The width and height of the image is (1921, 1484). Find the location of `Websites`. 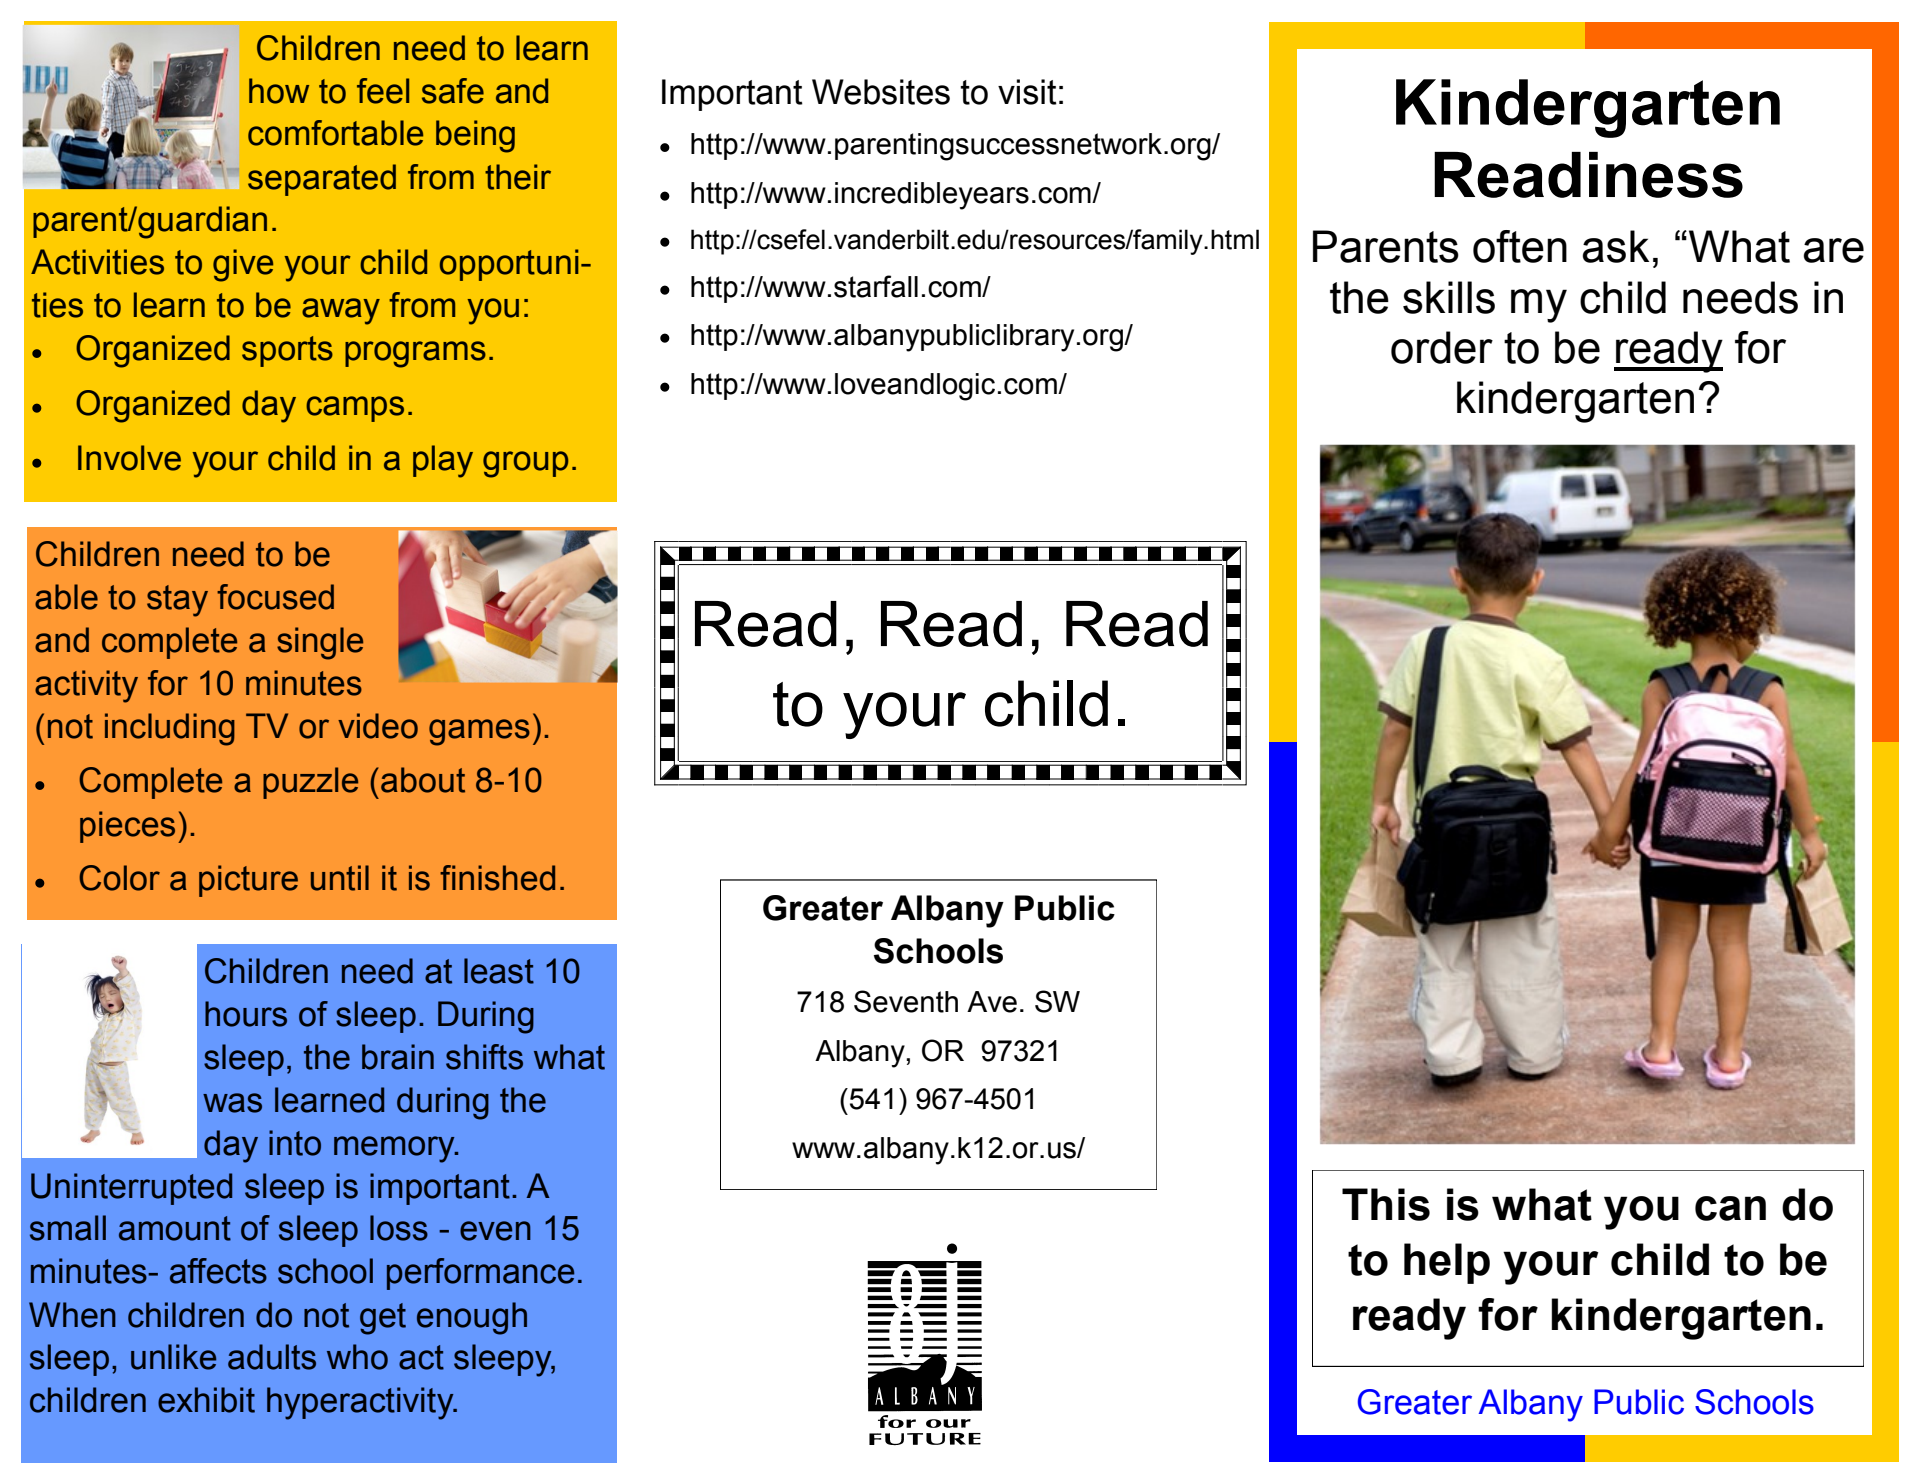

Websites is located at coordinates (881, 92).
